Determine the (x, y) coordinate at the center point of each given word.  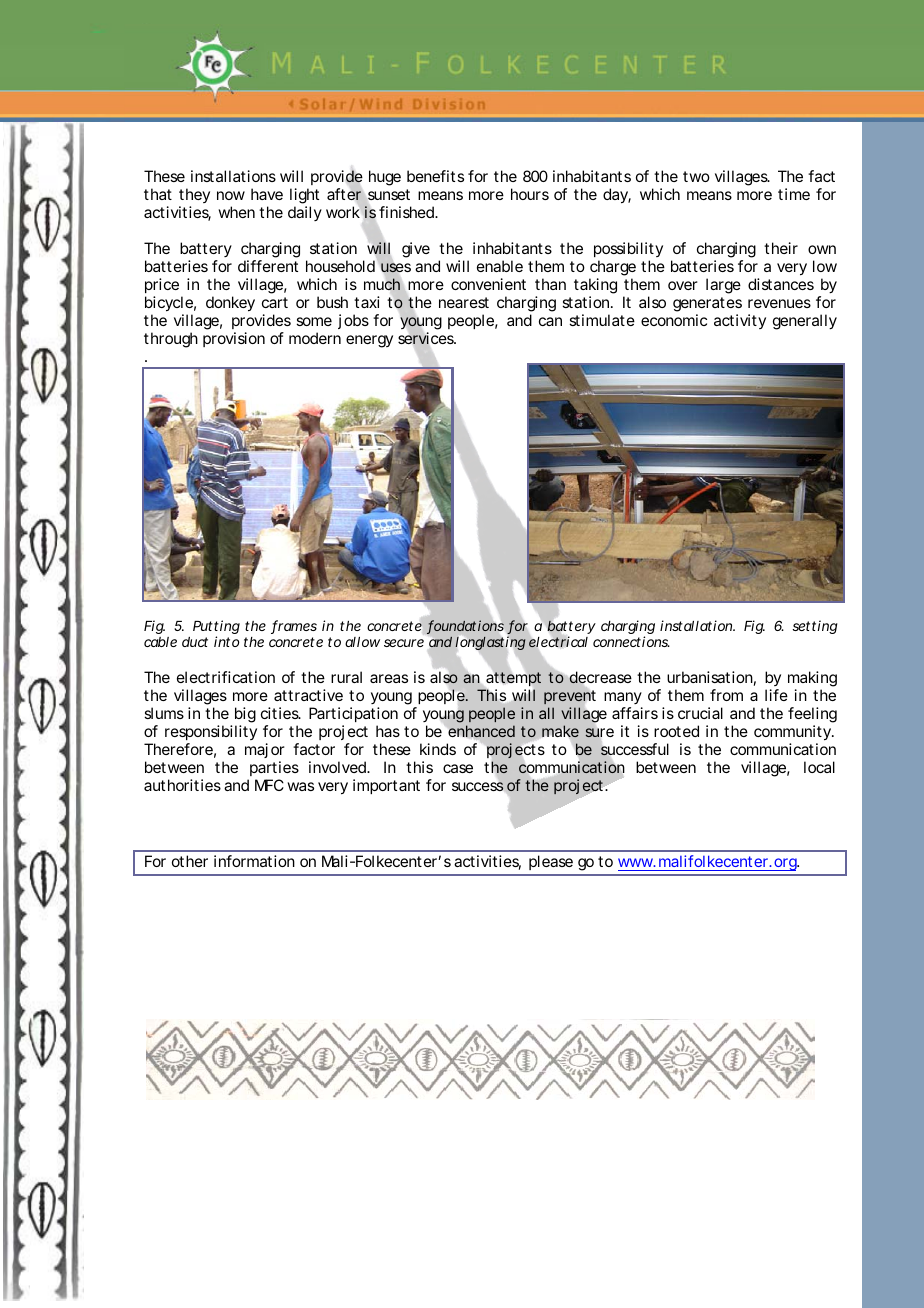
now (231, 195)
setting (815, 627)
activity (740, 321)
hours (530, 194)
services (427, 339)
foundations (465, 626)
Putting (216, 628)
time (794, 194)
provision (234, 339)
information (254, 861)
